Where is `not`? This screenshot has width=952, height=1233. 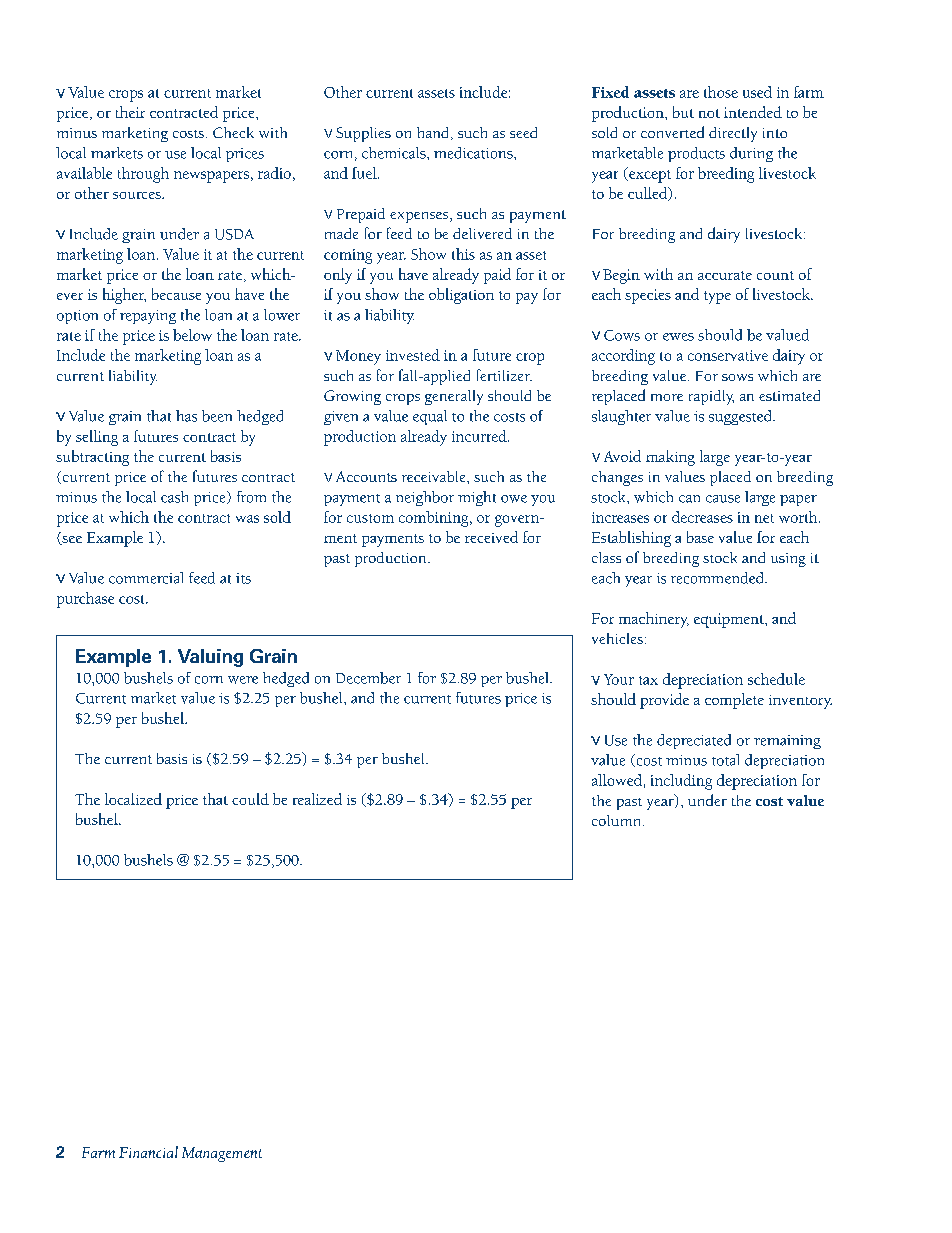
not is located at coordinates (709, 113).
